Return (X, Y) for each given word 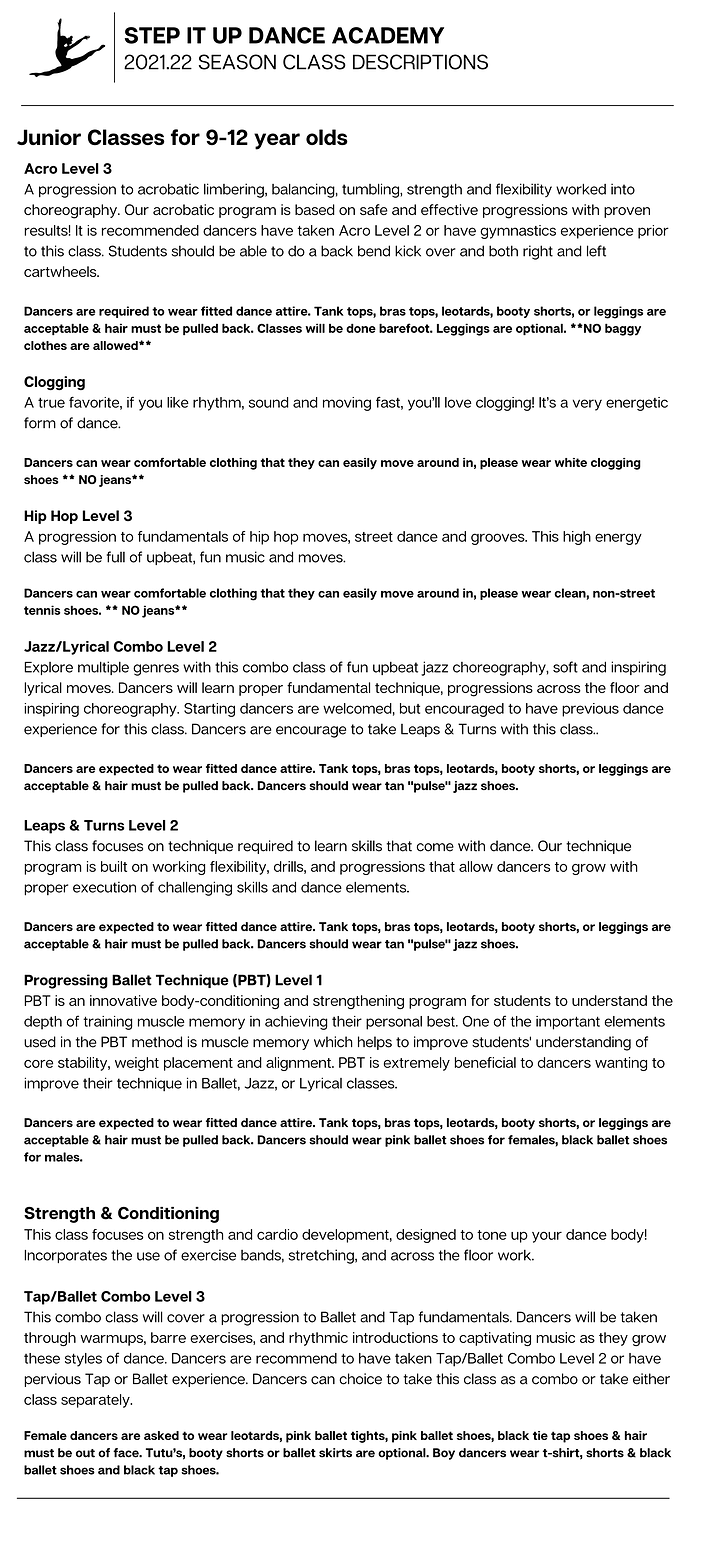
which (333, 1042)
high (577, 538)
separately (96, 1401)
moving (347, 404)
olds (327, 137)
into (623, 189)
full (116, 557)
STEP (152, 35)
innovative (123, 1000)
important (568, 1023)
